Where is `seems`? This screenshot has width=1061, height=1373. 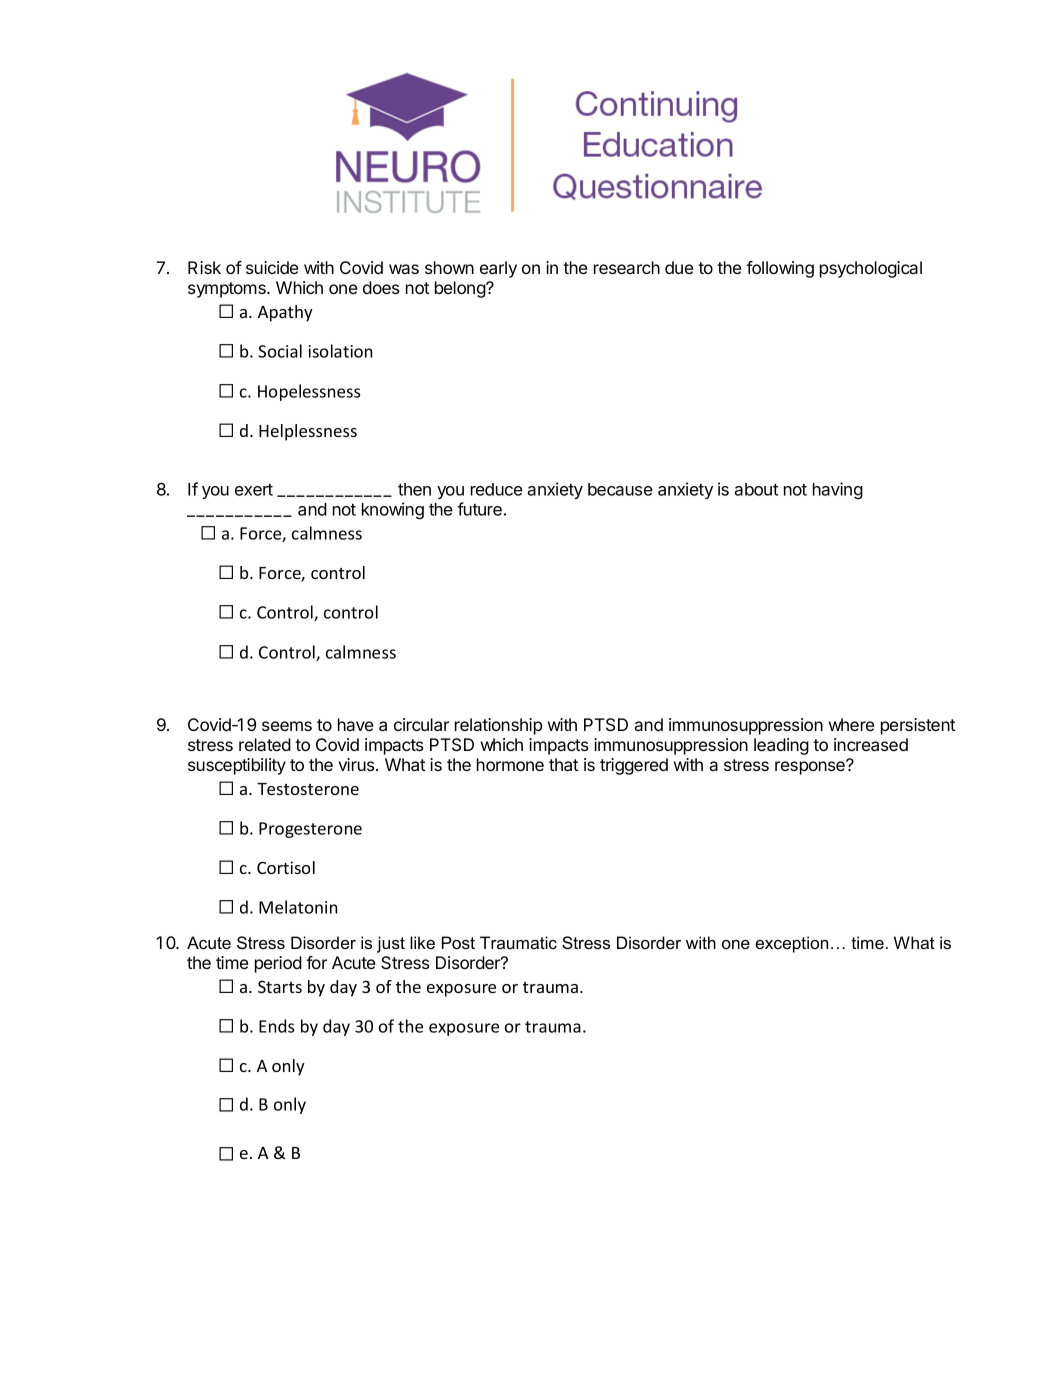 seems is located at coordinates (287, 726).
